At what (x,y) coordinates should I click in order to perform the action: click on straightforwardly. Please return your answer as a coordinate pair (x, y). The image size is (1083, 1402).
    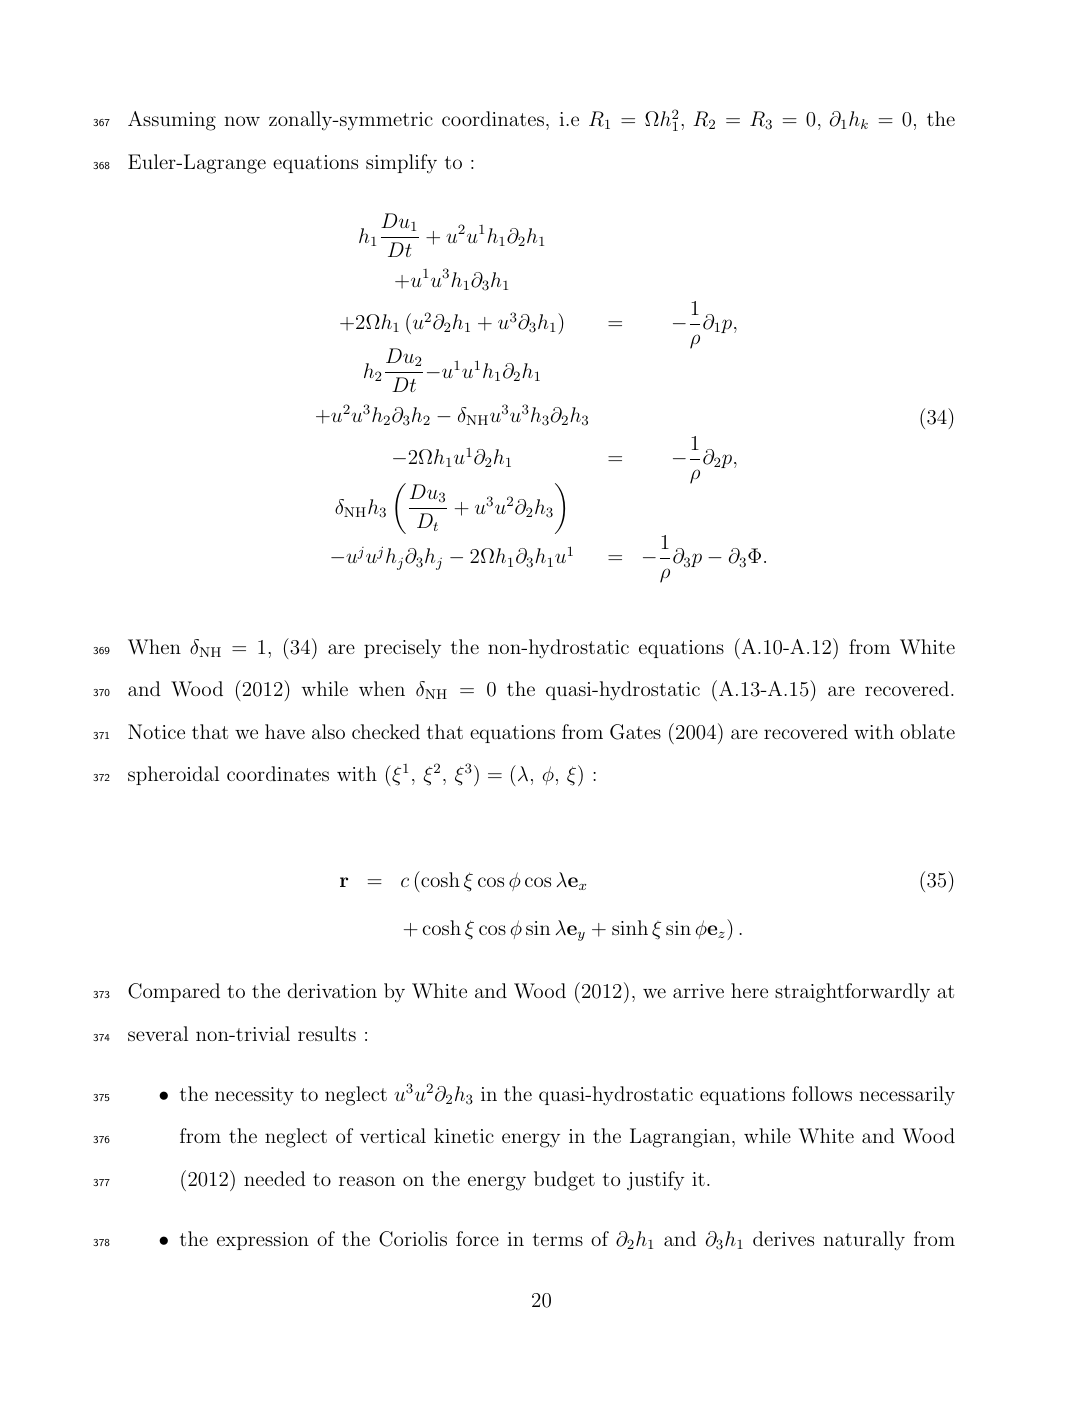
    Looking at the image, I should click on (852, 993).
